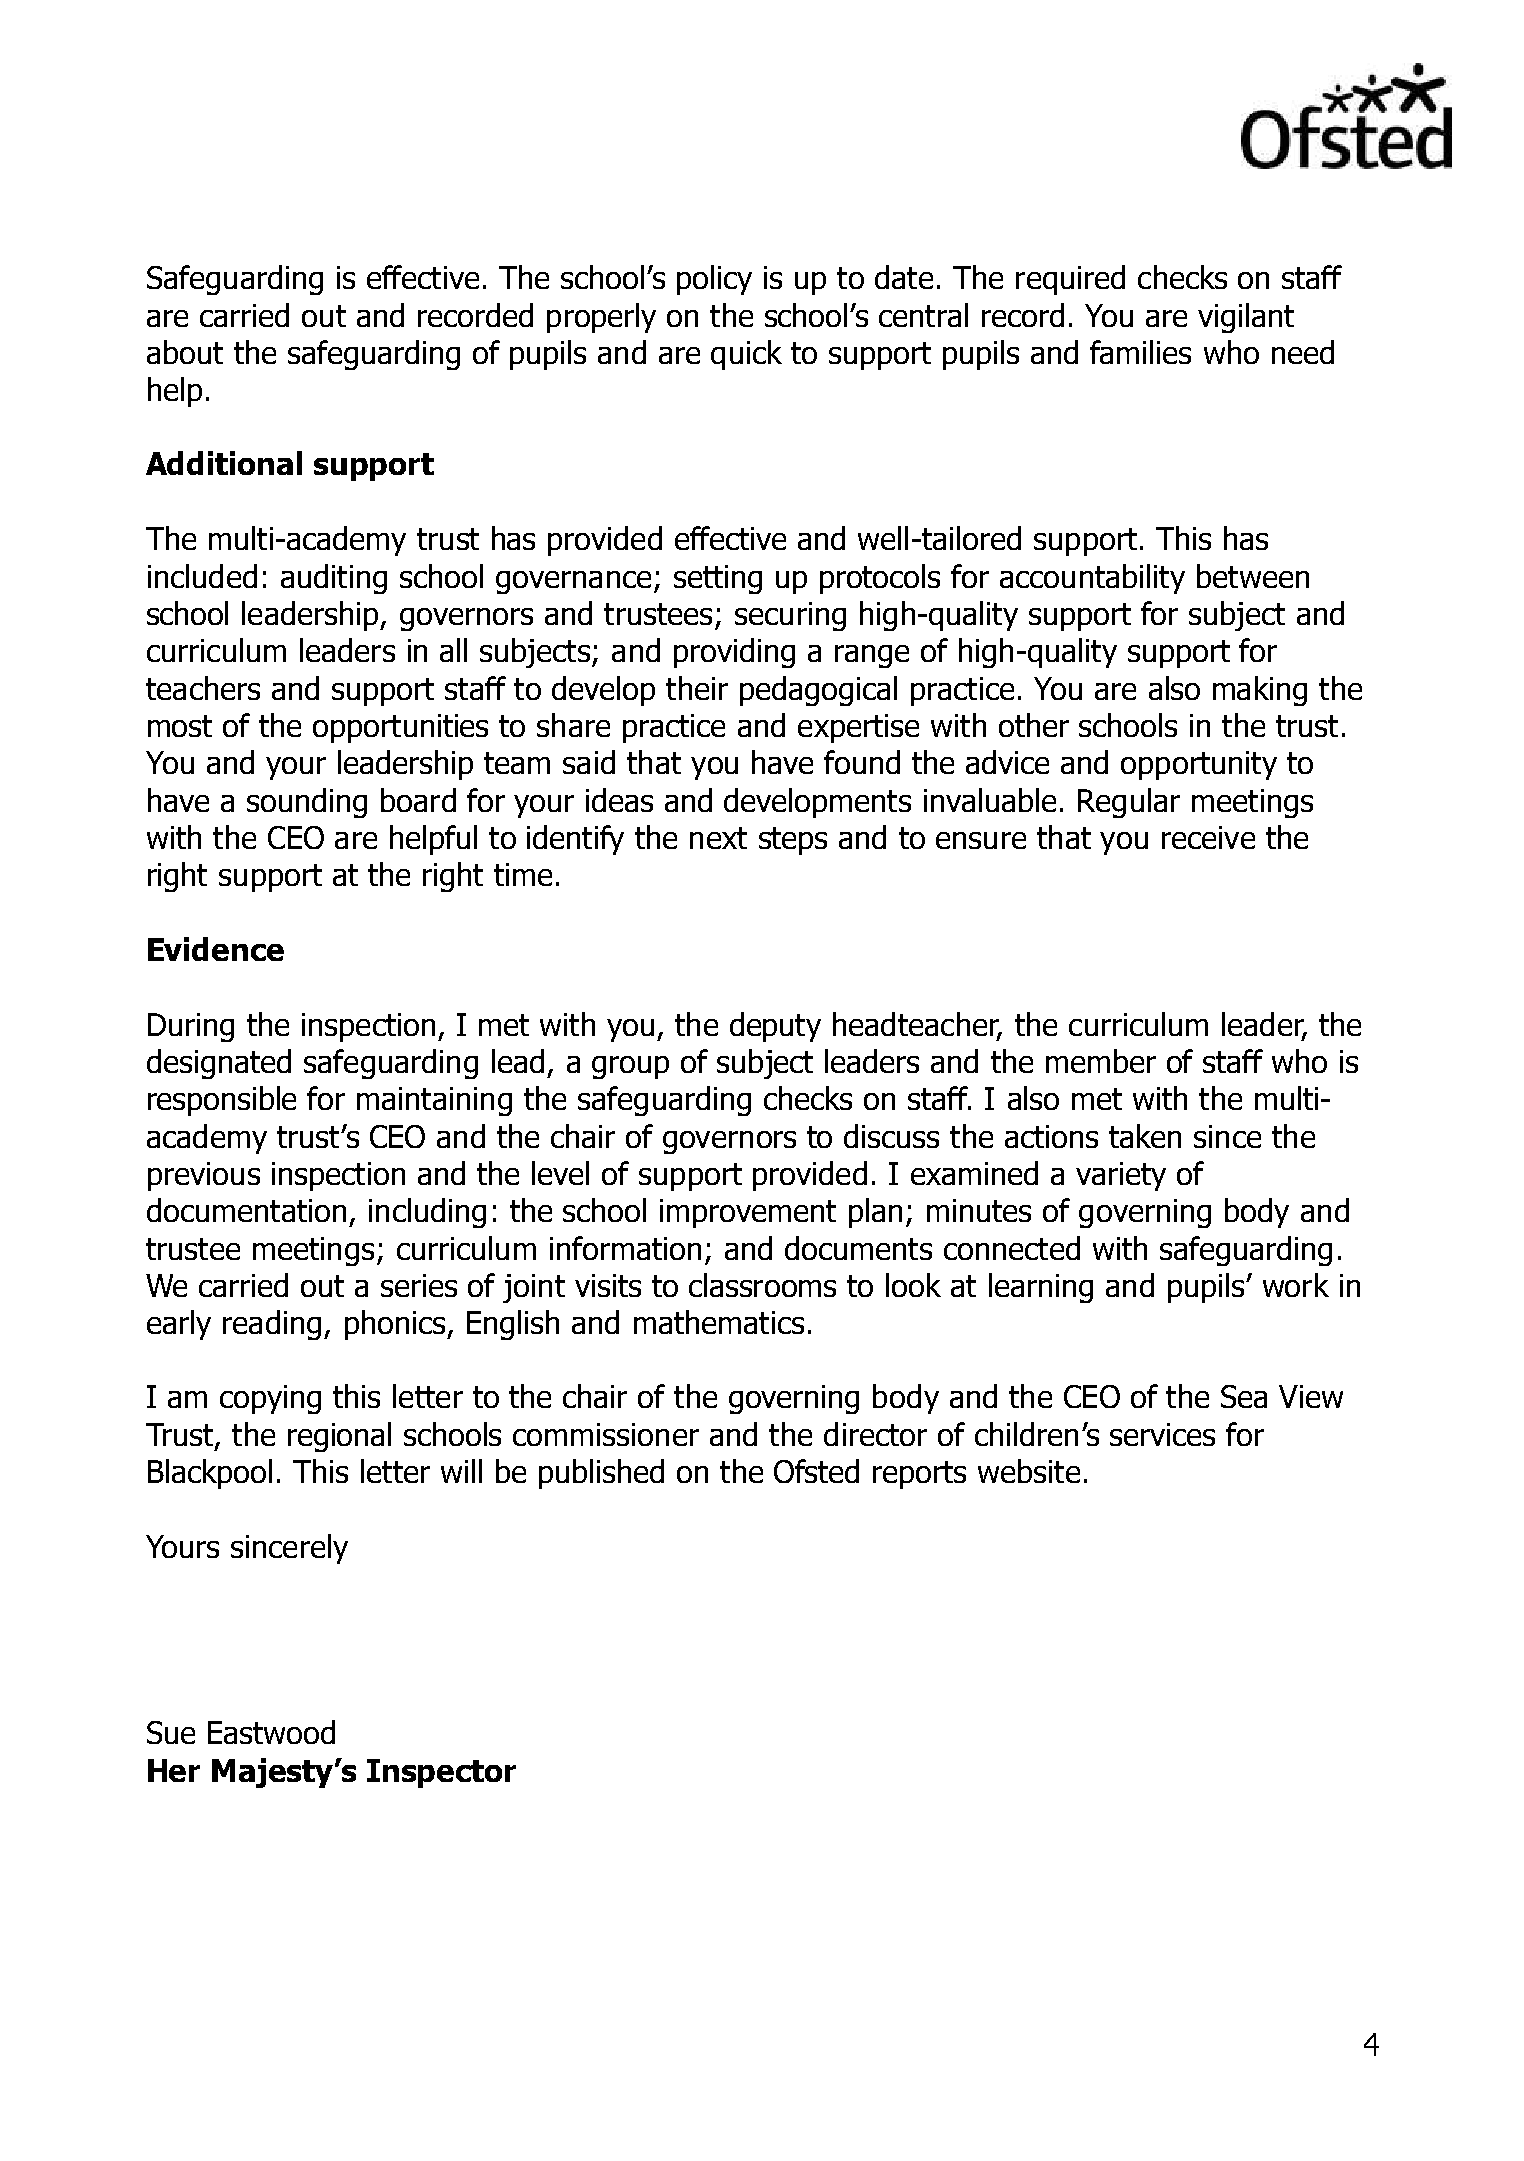 This document has height=2161, width=1524. What do you see at coordinates (339, 1437) in the document?
I see `regional` at bounding box center [339, 1437].
